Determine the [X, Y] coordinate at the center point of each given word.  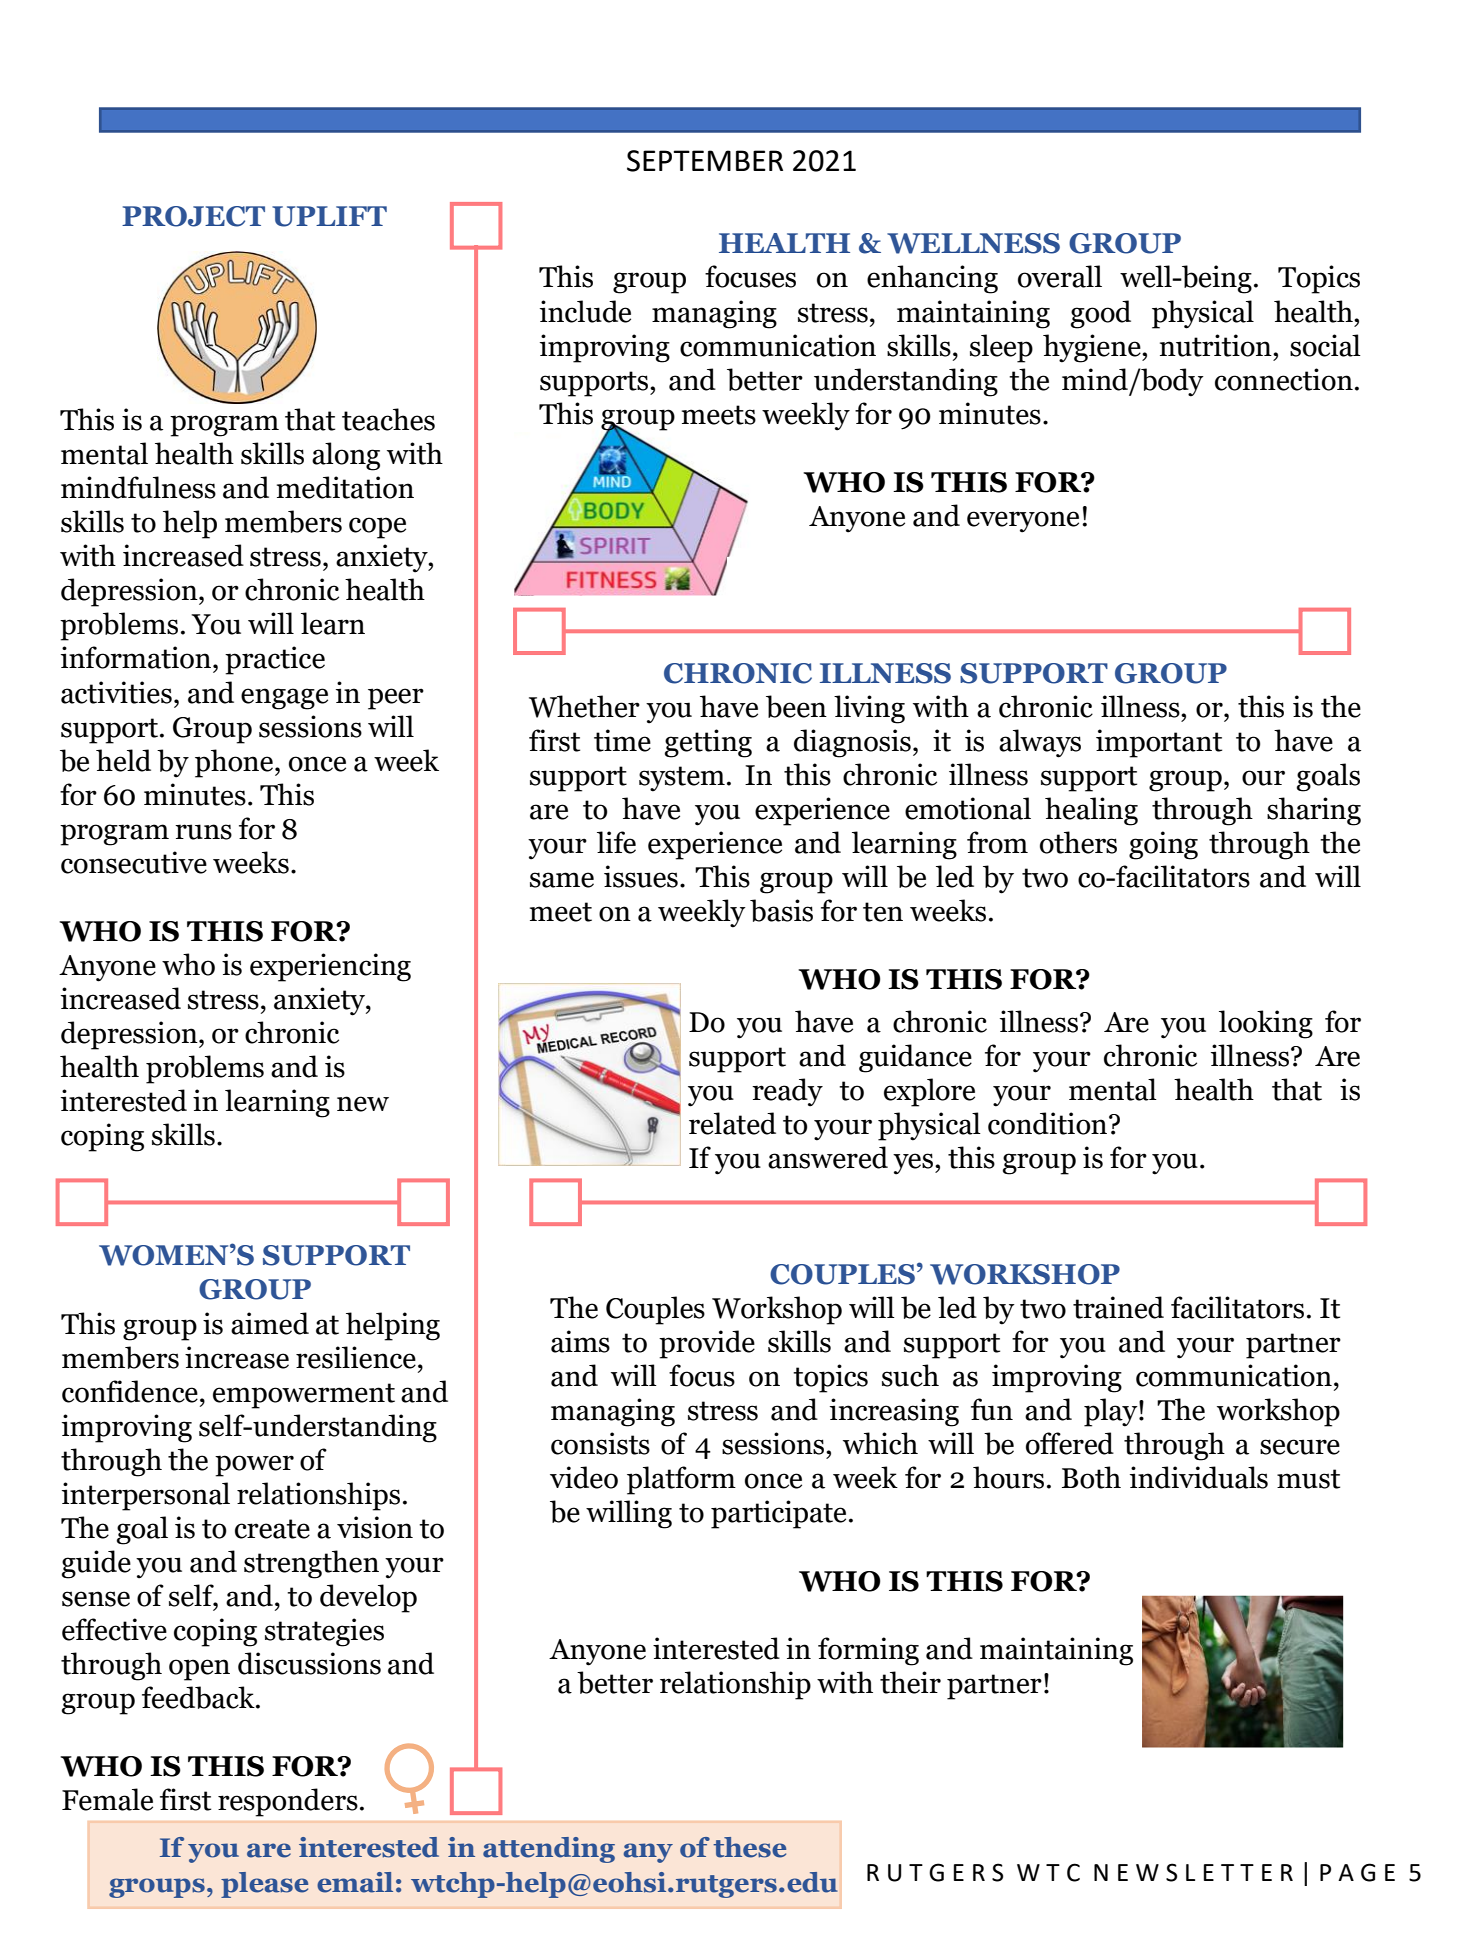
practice [275, 660]
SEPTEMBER [705, 161]
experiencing [330, 967]
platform [681, 1480]
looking [1266, 1024]
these [749, 1847]
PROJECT [193, 216]
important [1159, 743]
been [796, 706]
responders [288, 1802]
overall [1060, 276]
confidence [130, 1391]
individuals [1199, 1477]
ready [787, 1092]
